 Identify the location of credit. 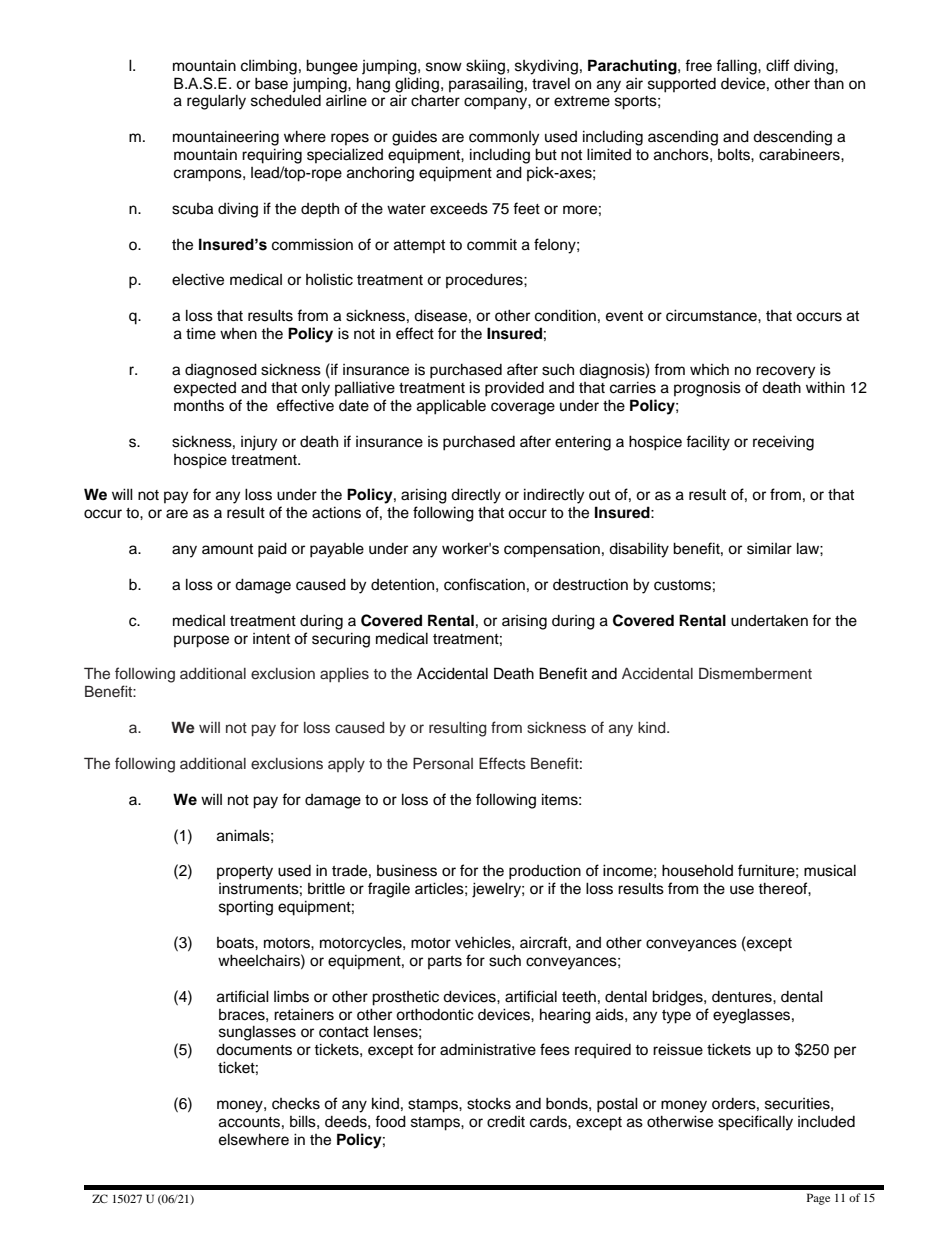
(506, 1122).
